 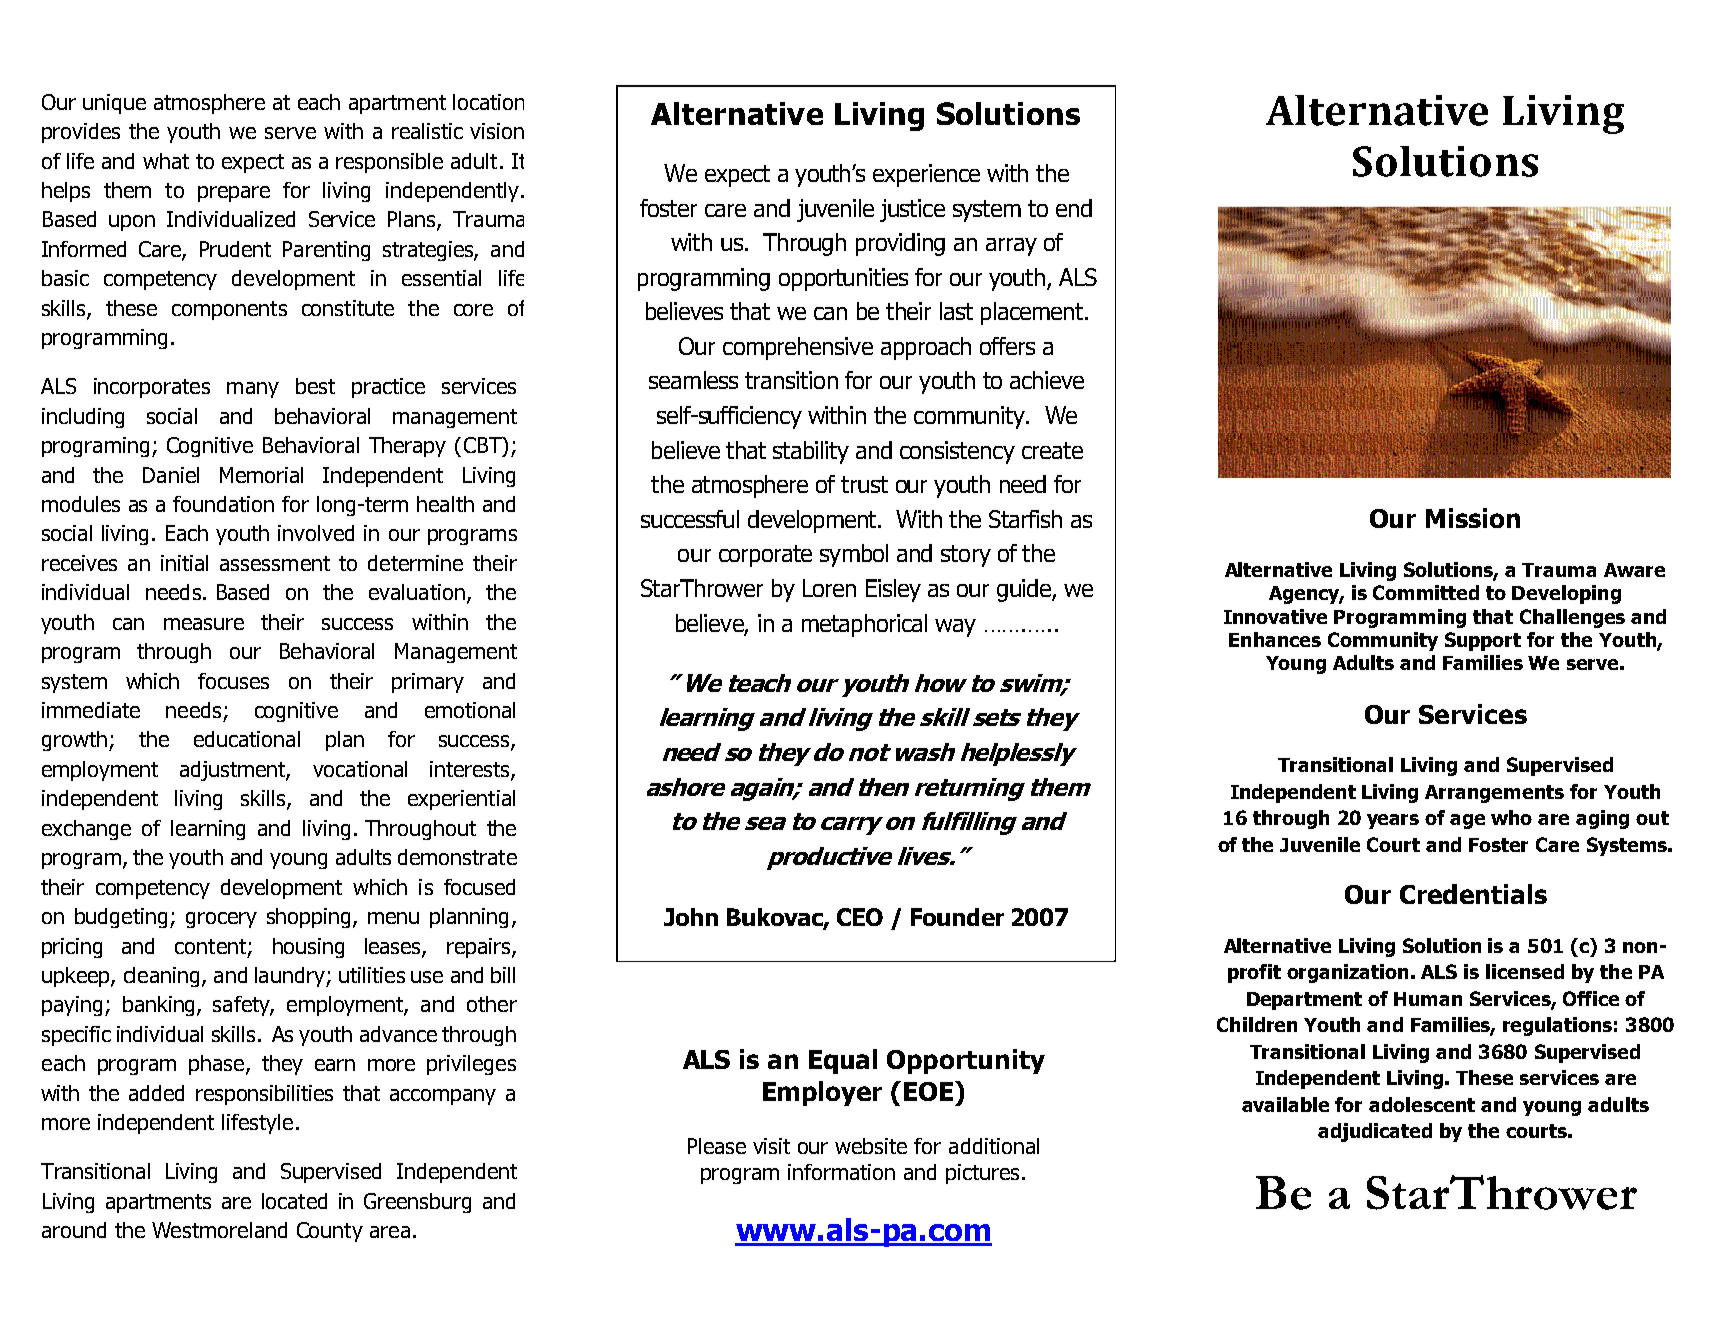 What do you see at coordinates (1011, 247) in the screenshot?
I see `array` at bounding box center [1011, 247].
